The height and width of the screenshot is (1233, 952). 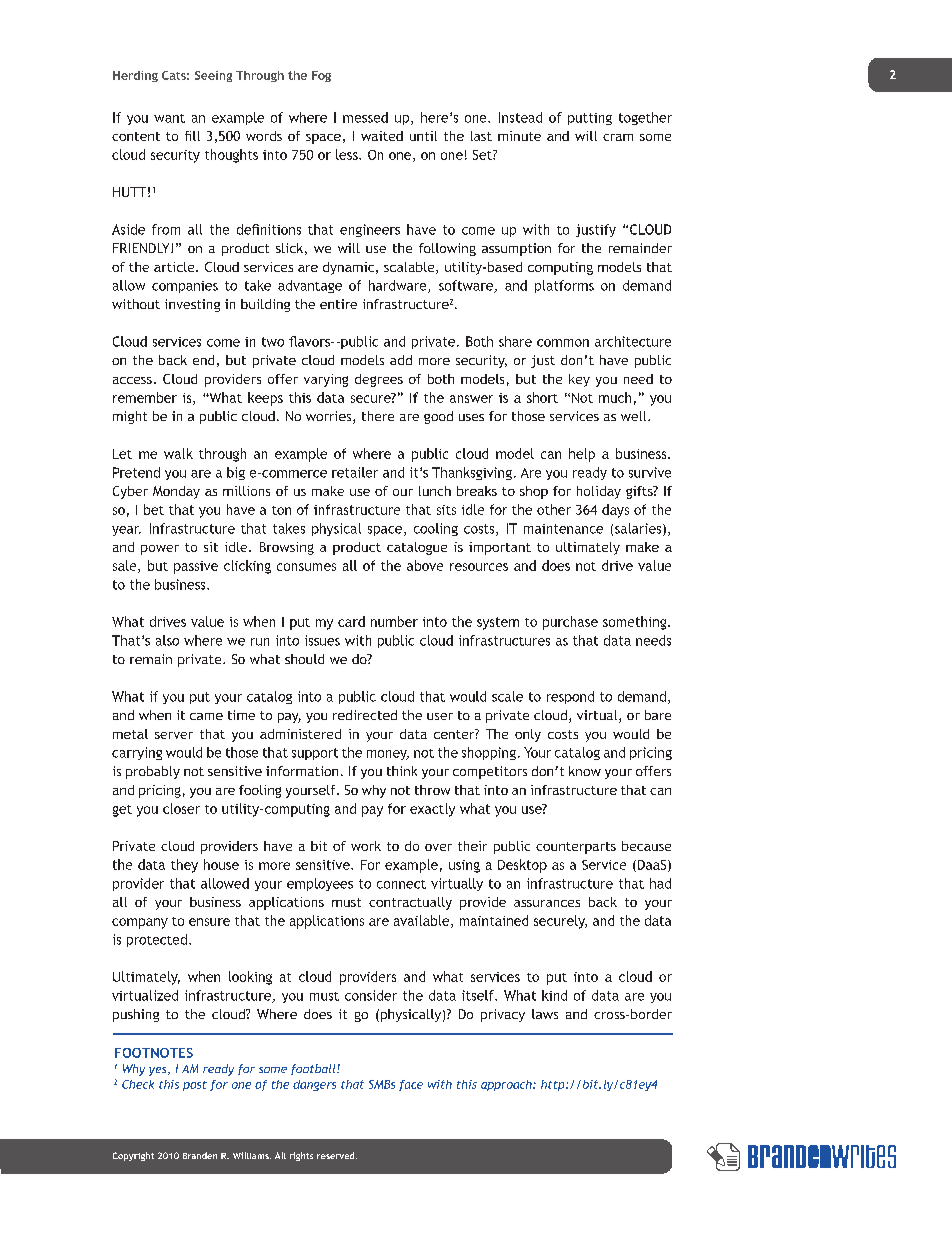 I want to click on face, so click(x=411, y=1085).
